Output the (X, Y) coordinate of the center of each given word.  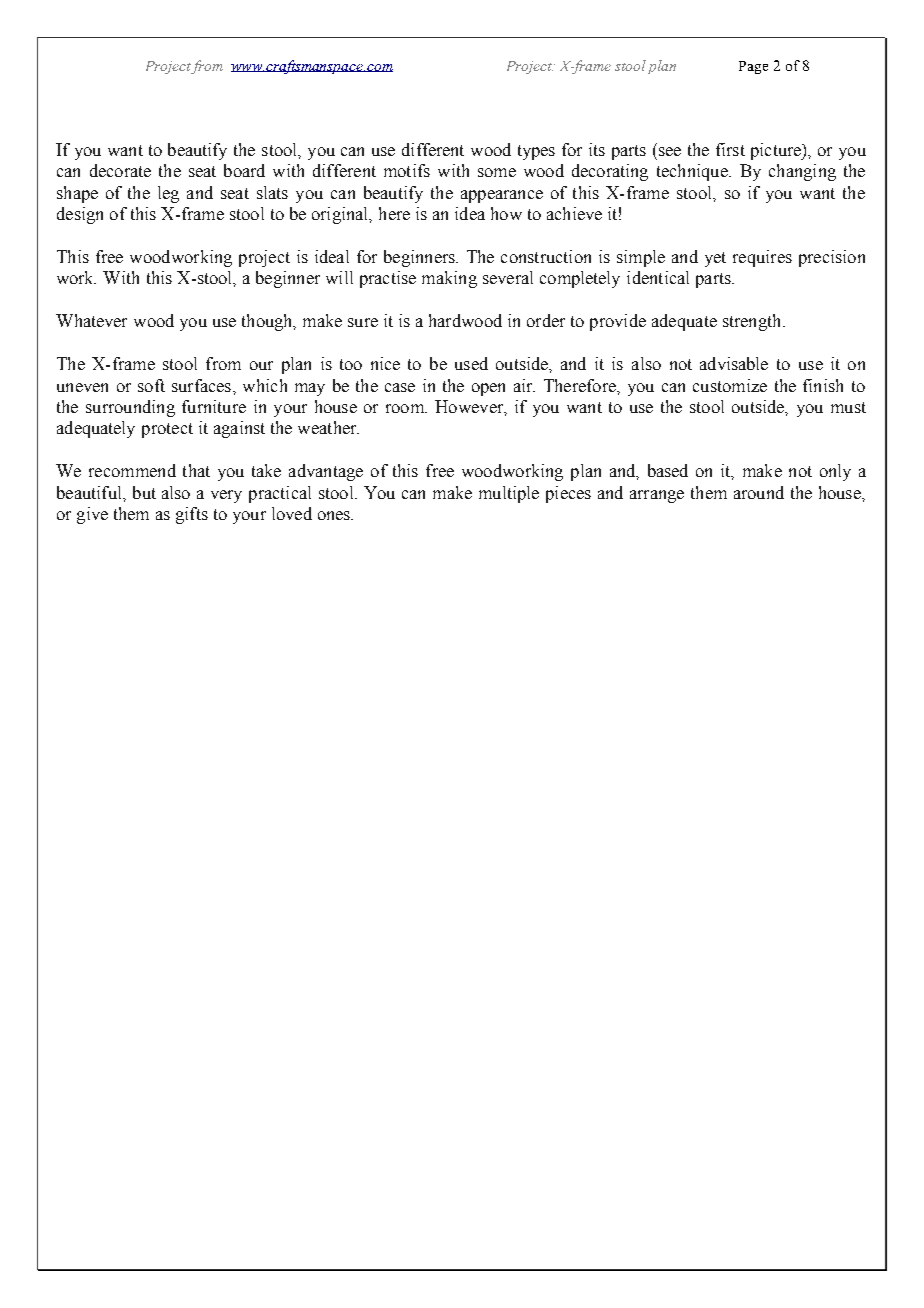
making (449, 279)
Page (753, 67)
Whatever (91, 320)
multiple (509, 494)
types (536, 152)
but (144, 492)
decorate (120, 170)
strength (753, 322)
